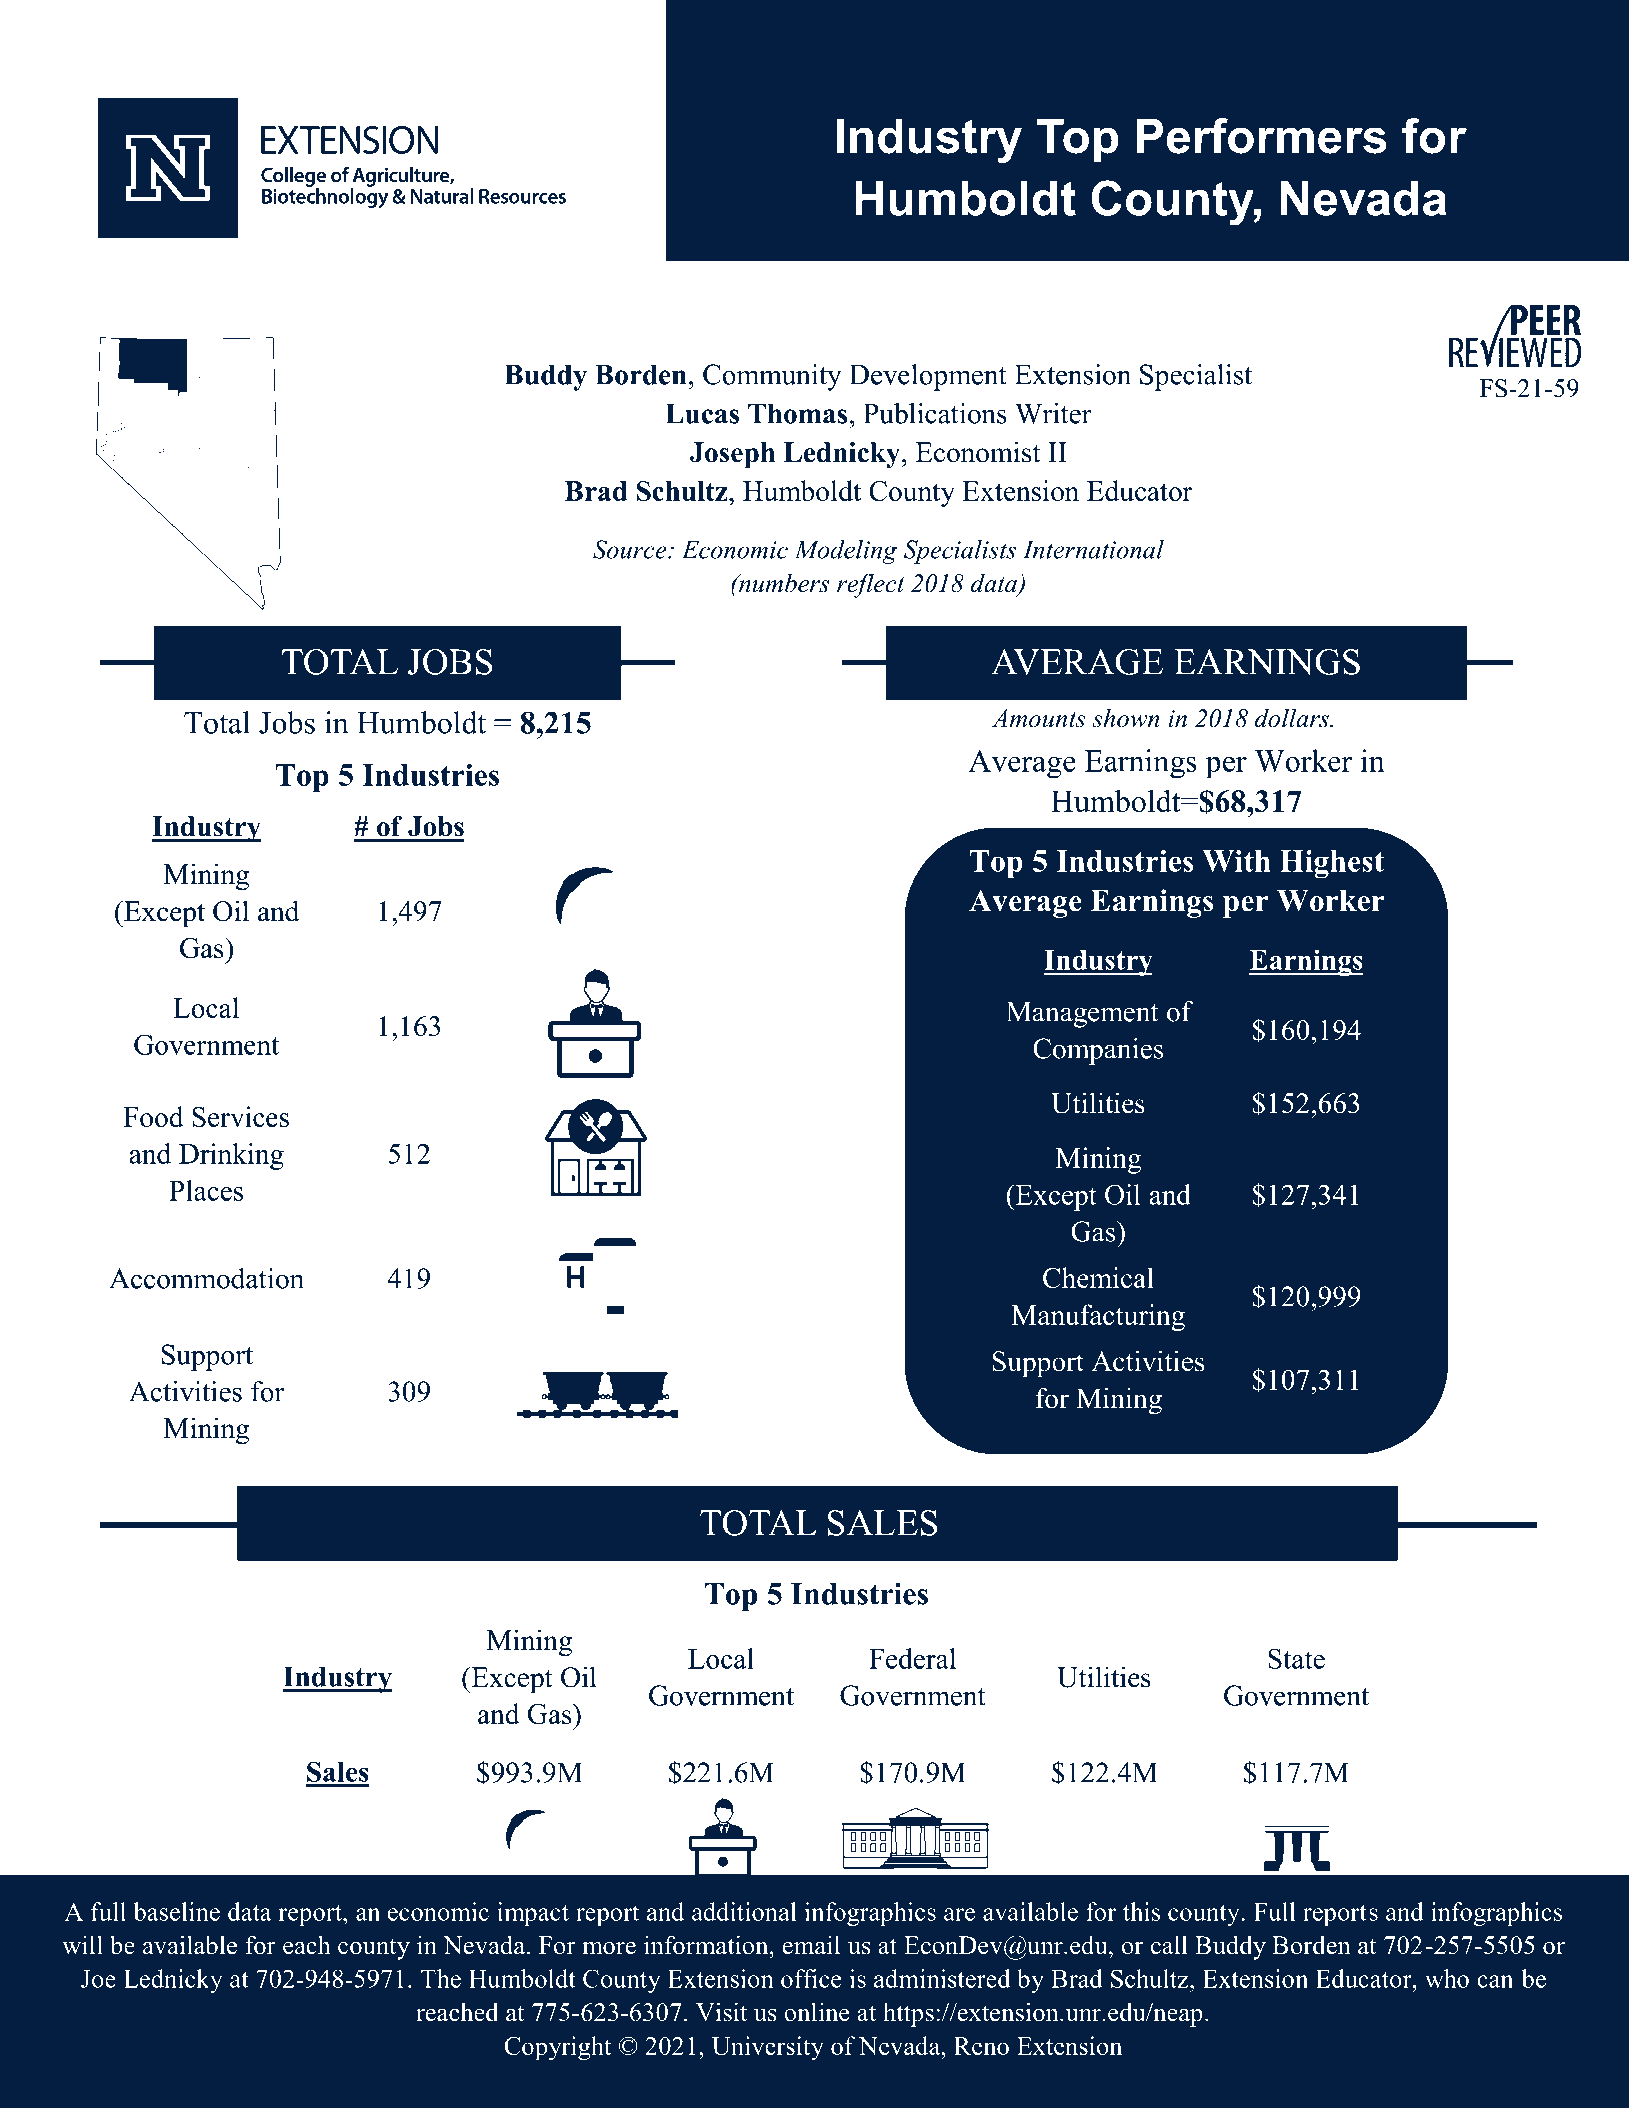  What do you see at coordinates (783, 583) in the screenshot?
I see `numbers` at bounding box center [783, 583].
